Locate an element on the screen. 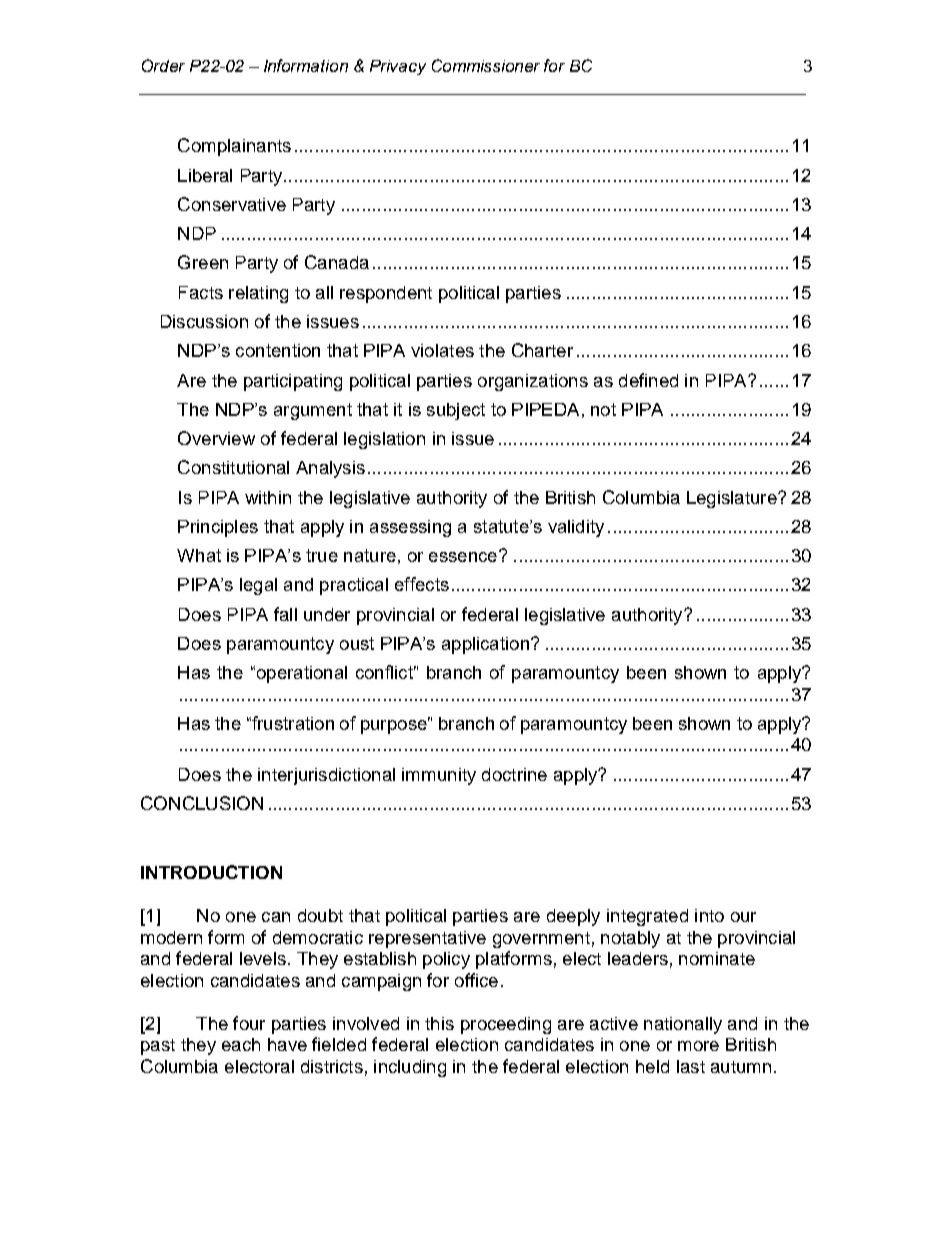 The width and height of the screenshot is (952, 1233). Order is located at coordinates (163, 65).
